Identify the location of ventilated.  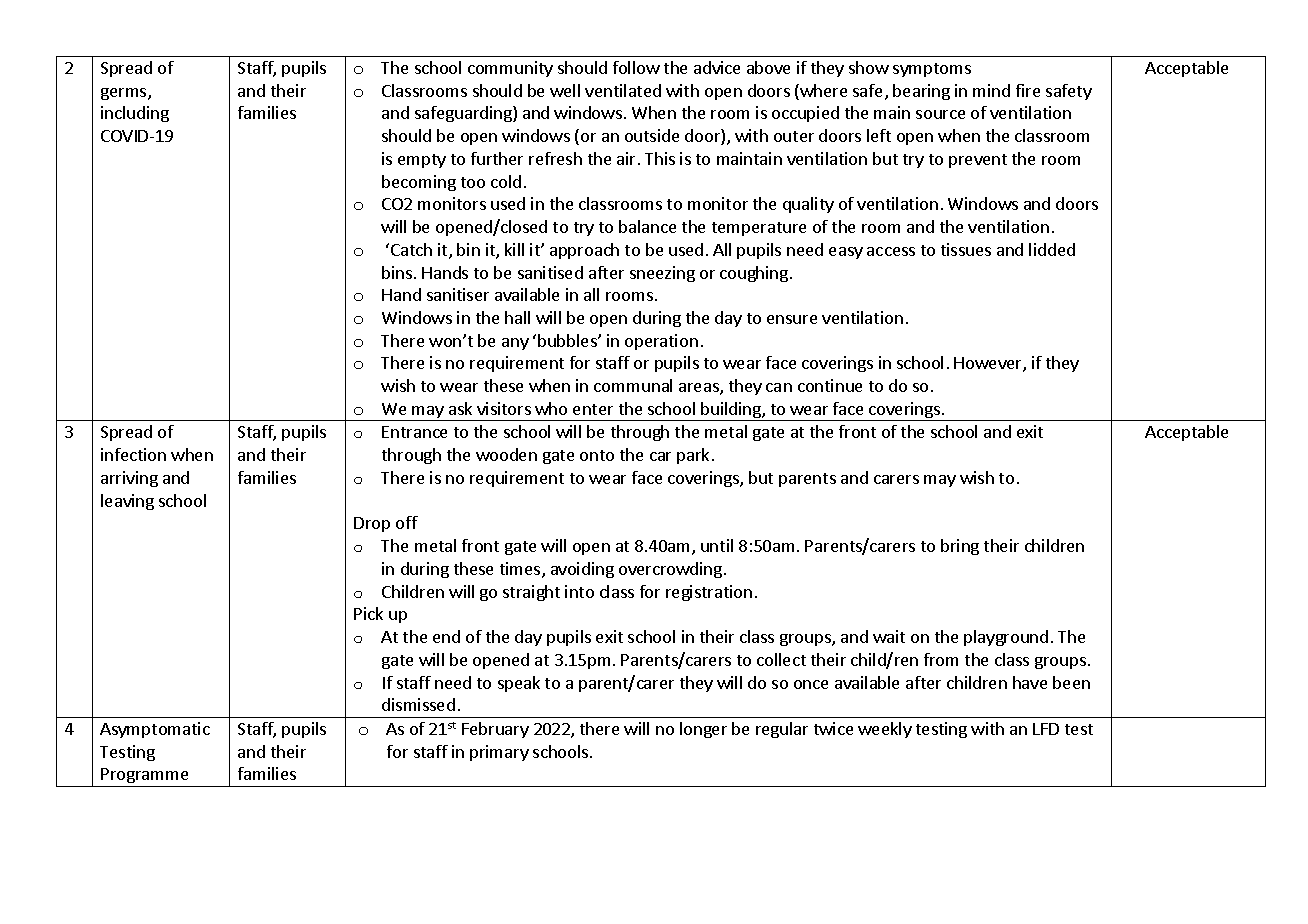
(623, 90).
